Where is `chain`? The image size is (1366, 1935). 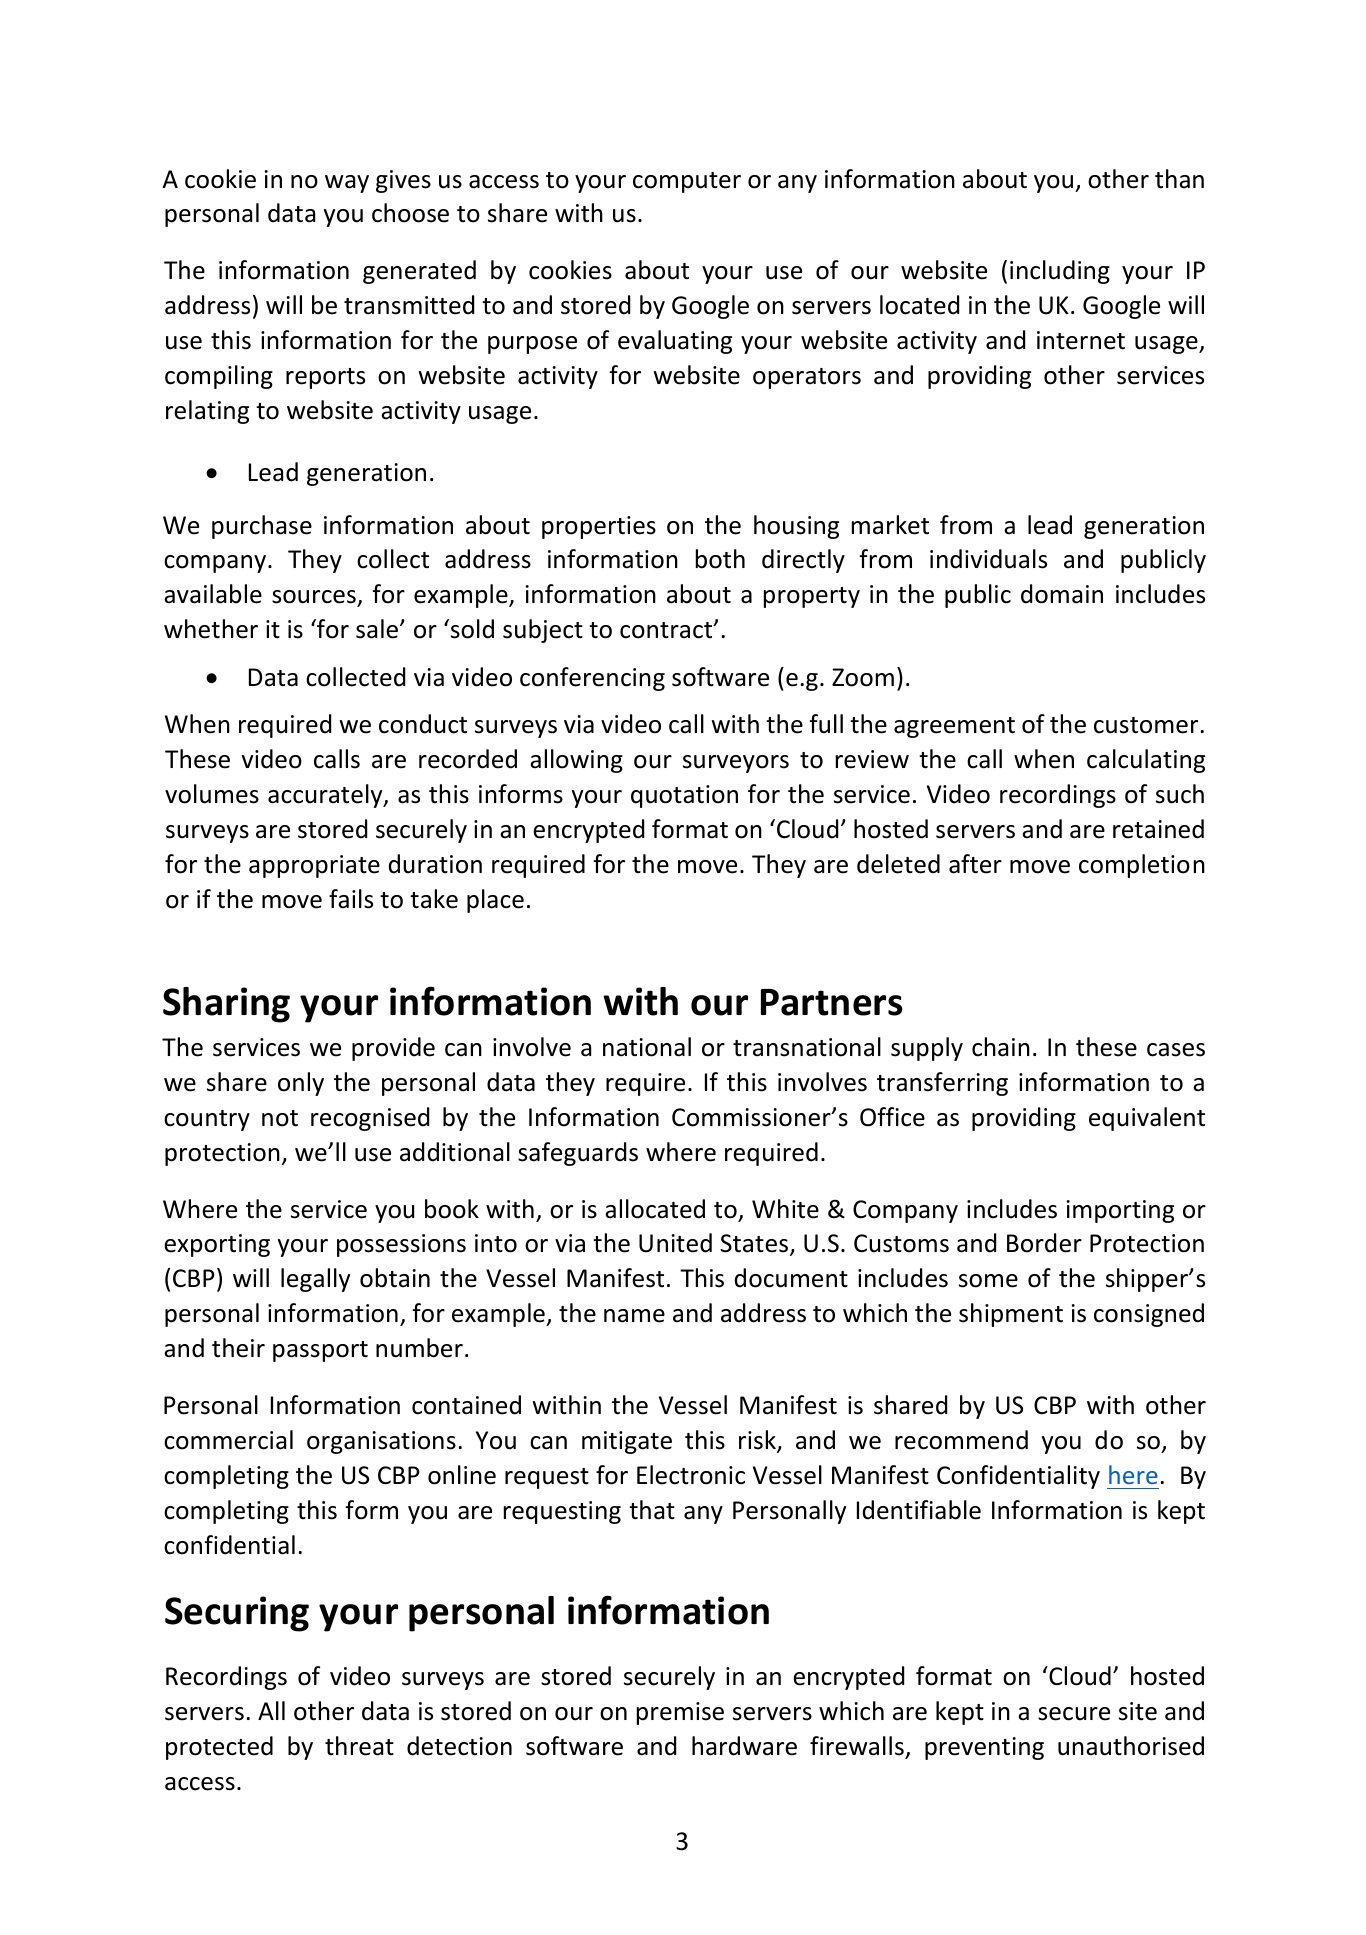 chain is located at coordinates (1001, 1047).
